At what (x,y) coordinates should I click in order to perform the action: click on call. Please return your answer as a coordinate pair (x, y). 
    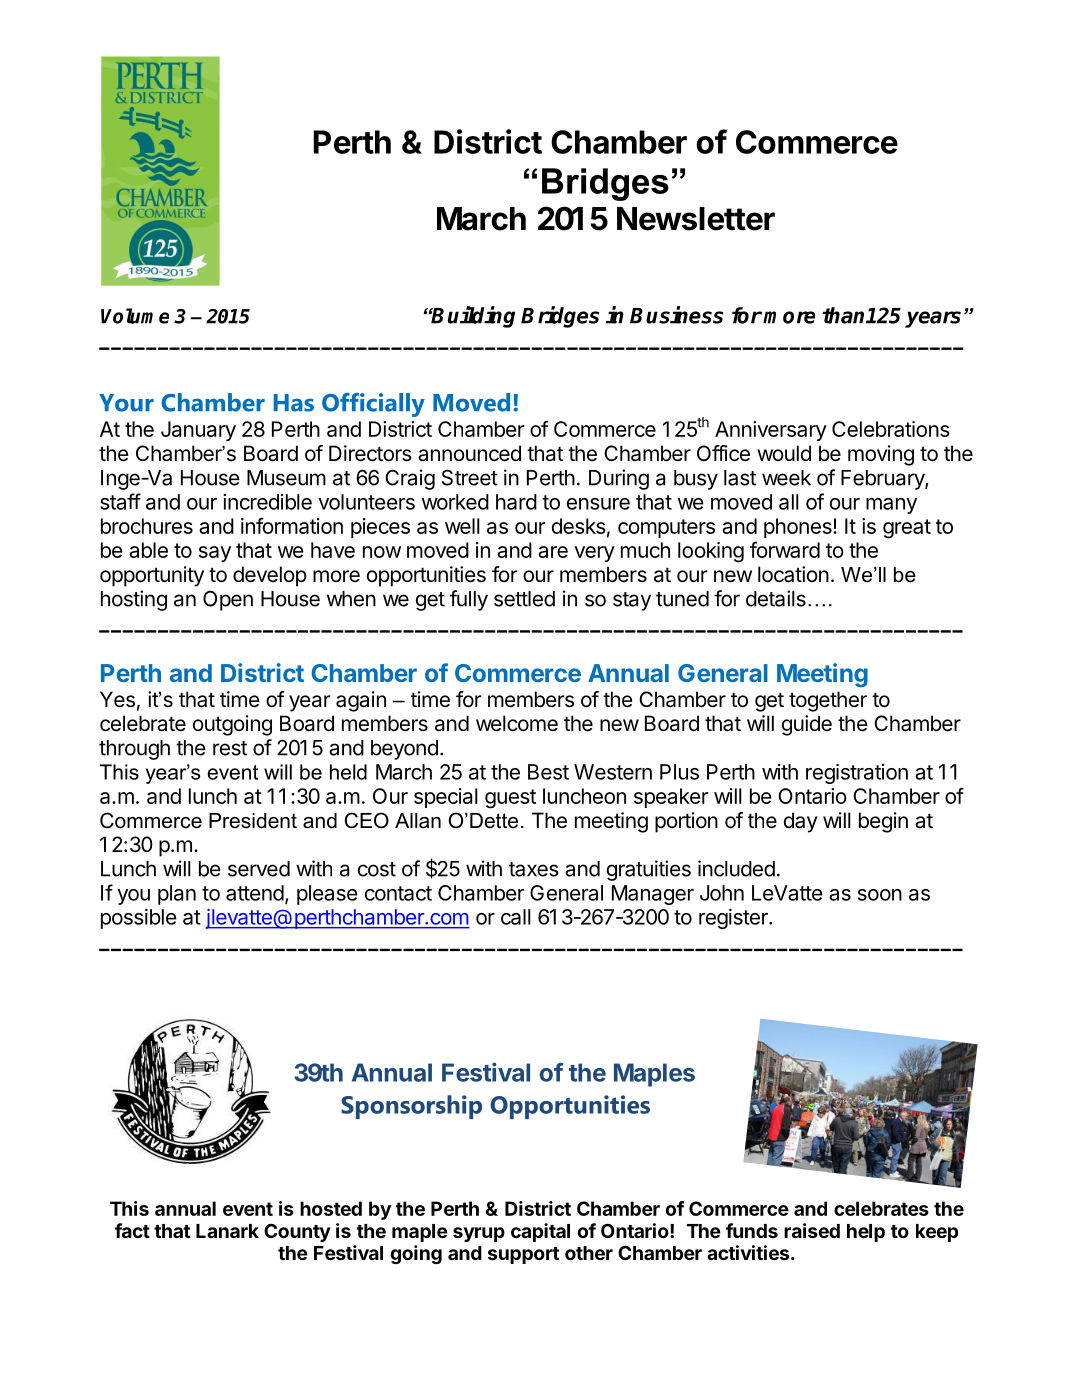
    Looking at the image, I should click on (516, 917).
